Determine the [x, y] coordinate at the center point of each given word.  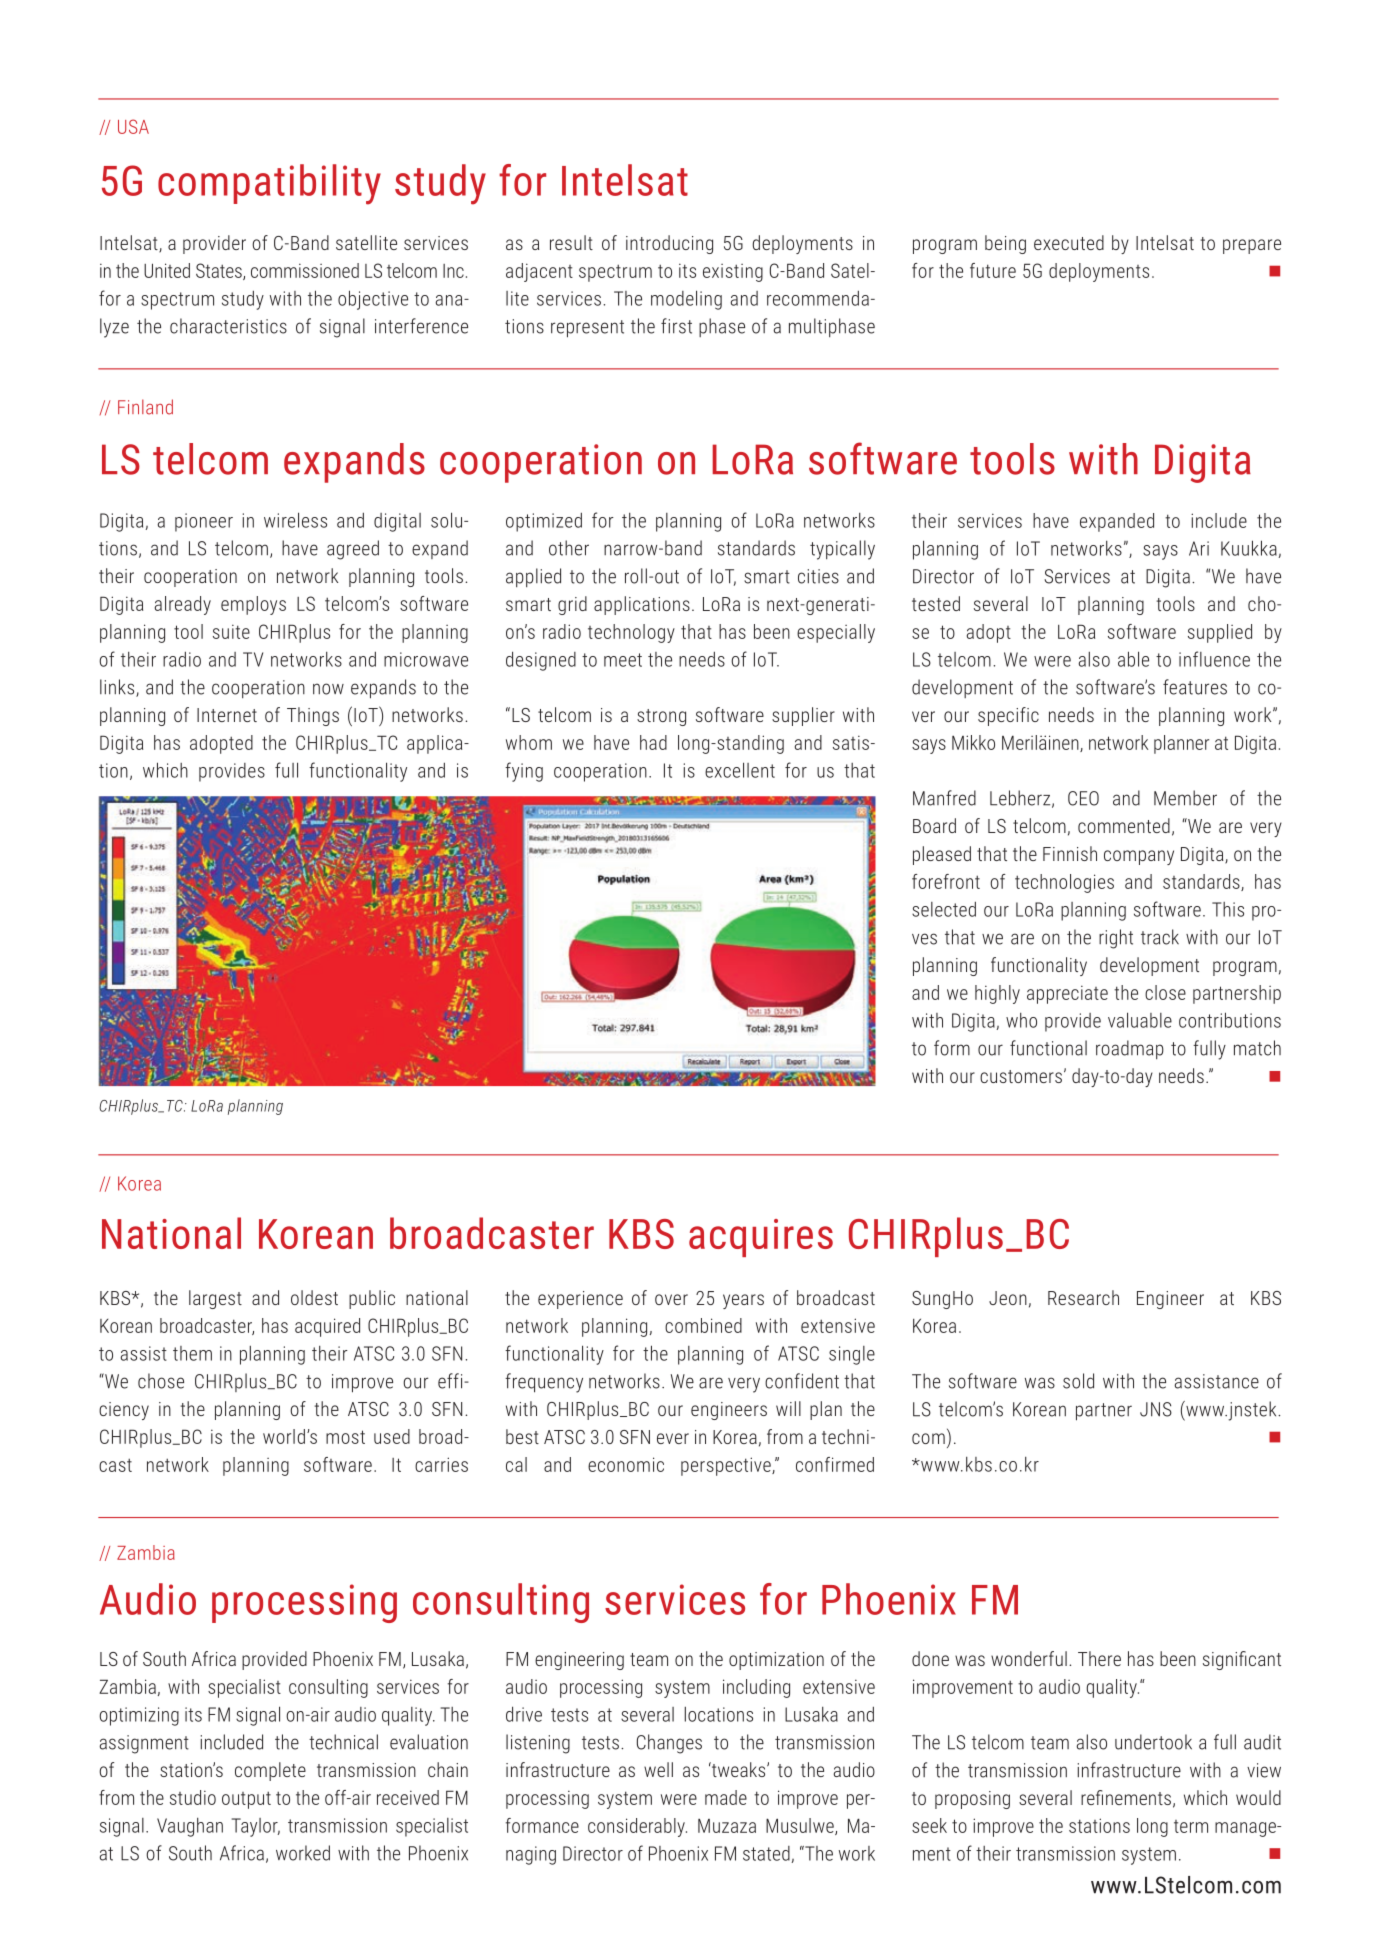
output [246, 1800]
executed [1069, 242]
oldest [314, 1297]
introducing [669, 244]
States [220, 271]
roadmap [1130, 1049]
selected [944, 909]
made [726, 1797]
